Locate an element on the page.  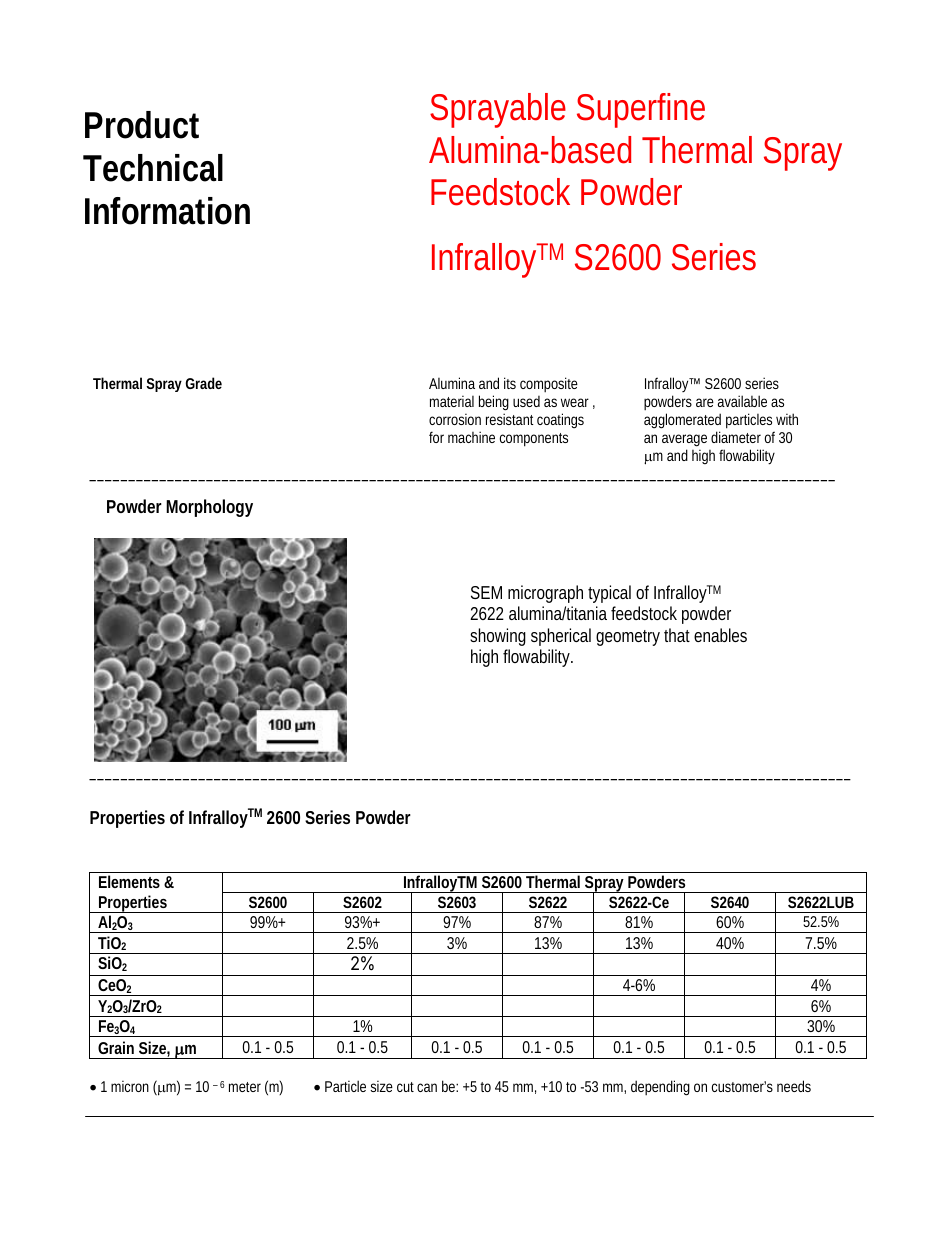
micron is located at coordinates (130, 1086).
